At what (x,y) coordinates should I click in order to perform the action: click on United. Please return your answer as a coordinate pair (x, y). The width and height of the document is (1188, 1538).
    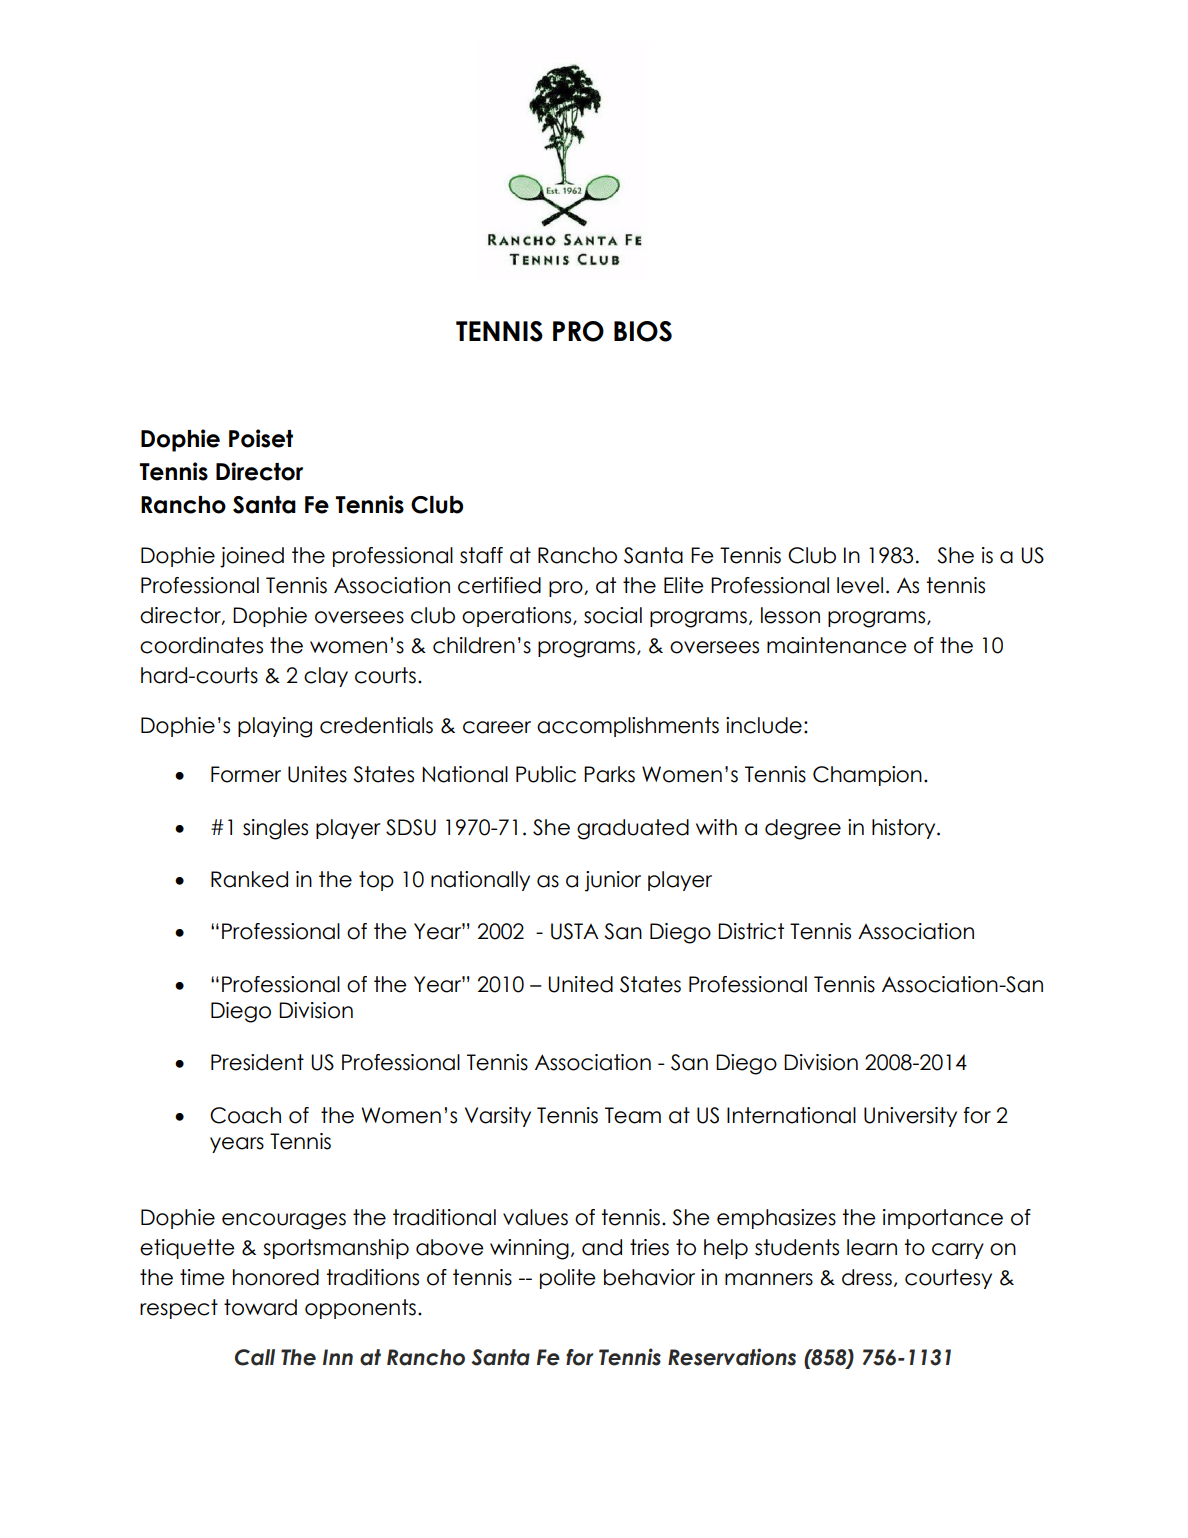
    Looking at the image, I should click on (580, 984).
